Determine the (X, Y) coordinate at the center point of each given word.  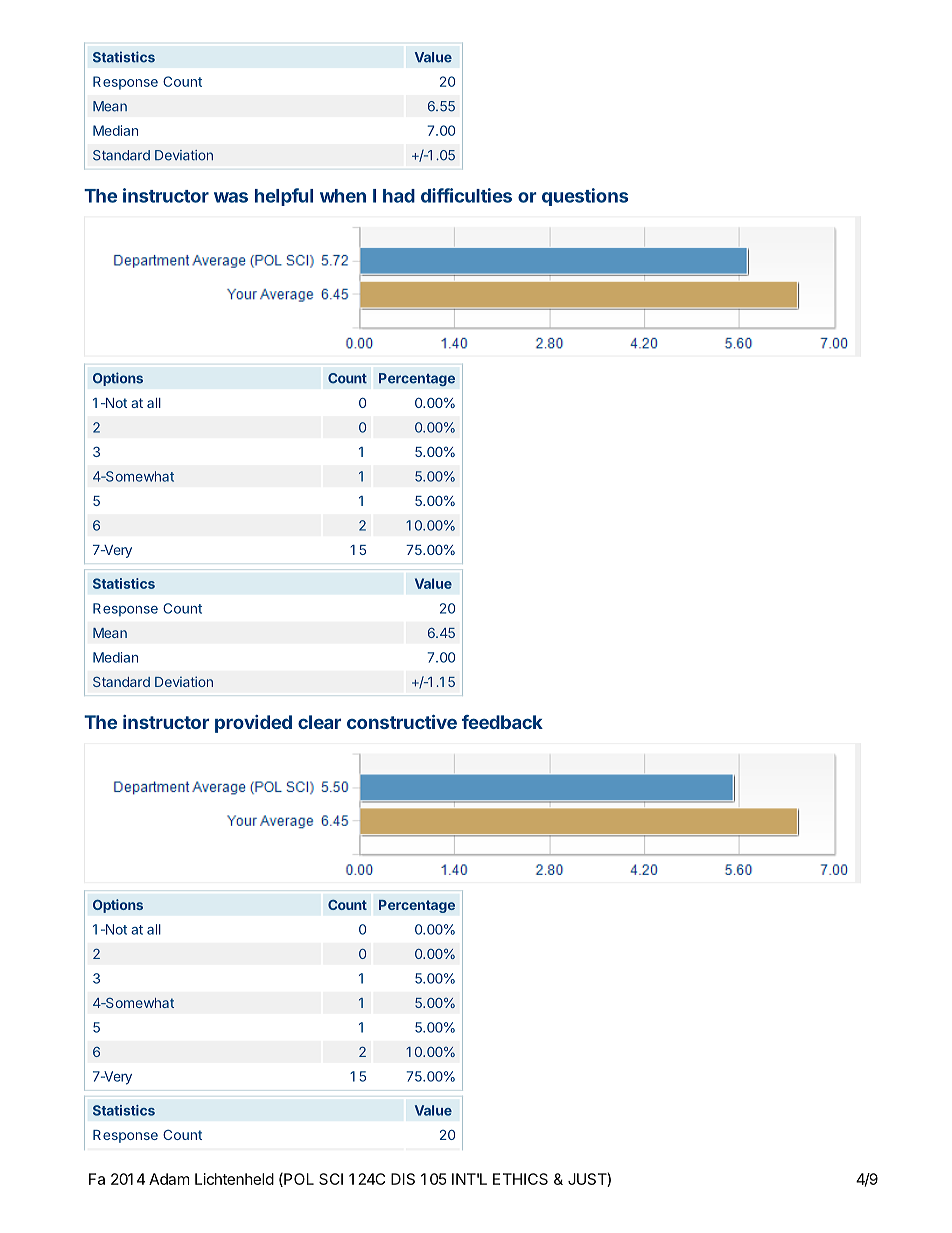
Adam (169, 1179)
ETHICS (520, 1179)
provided (253, 724)
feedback (502, 722)
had (399, 196)
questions (585, 197)
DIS (403, 1179)
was (231, 197)
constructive (402, 722)
